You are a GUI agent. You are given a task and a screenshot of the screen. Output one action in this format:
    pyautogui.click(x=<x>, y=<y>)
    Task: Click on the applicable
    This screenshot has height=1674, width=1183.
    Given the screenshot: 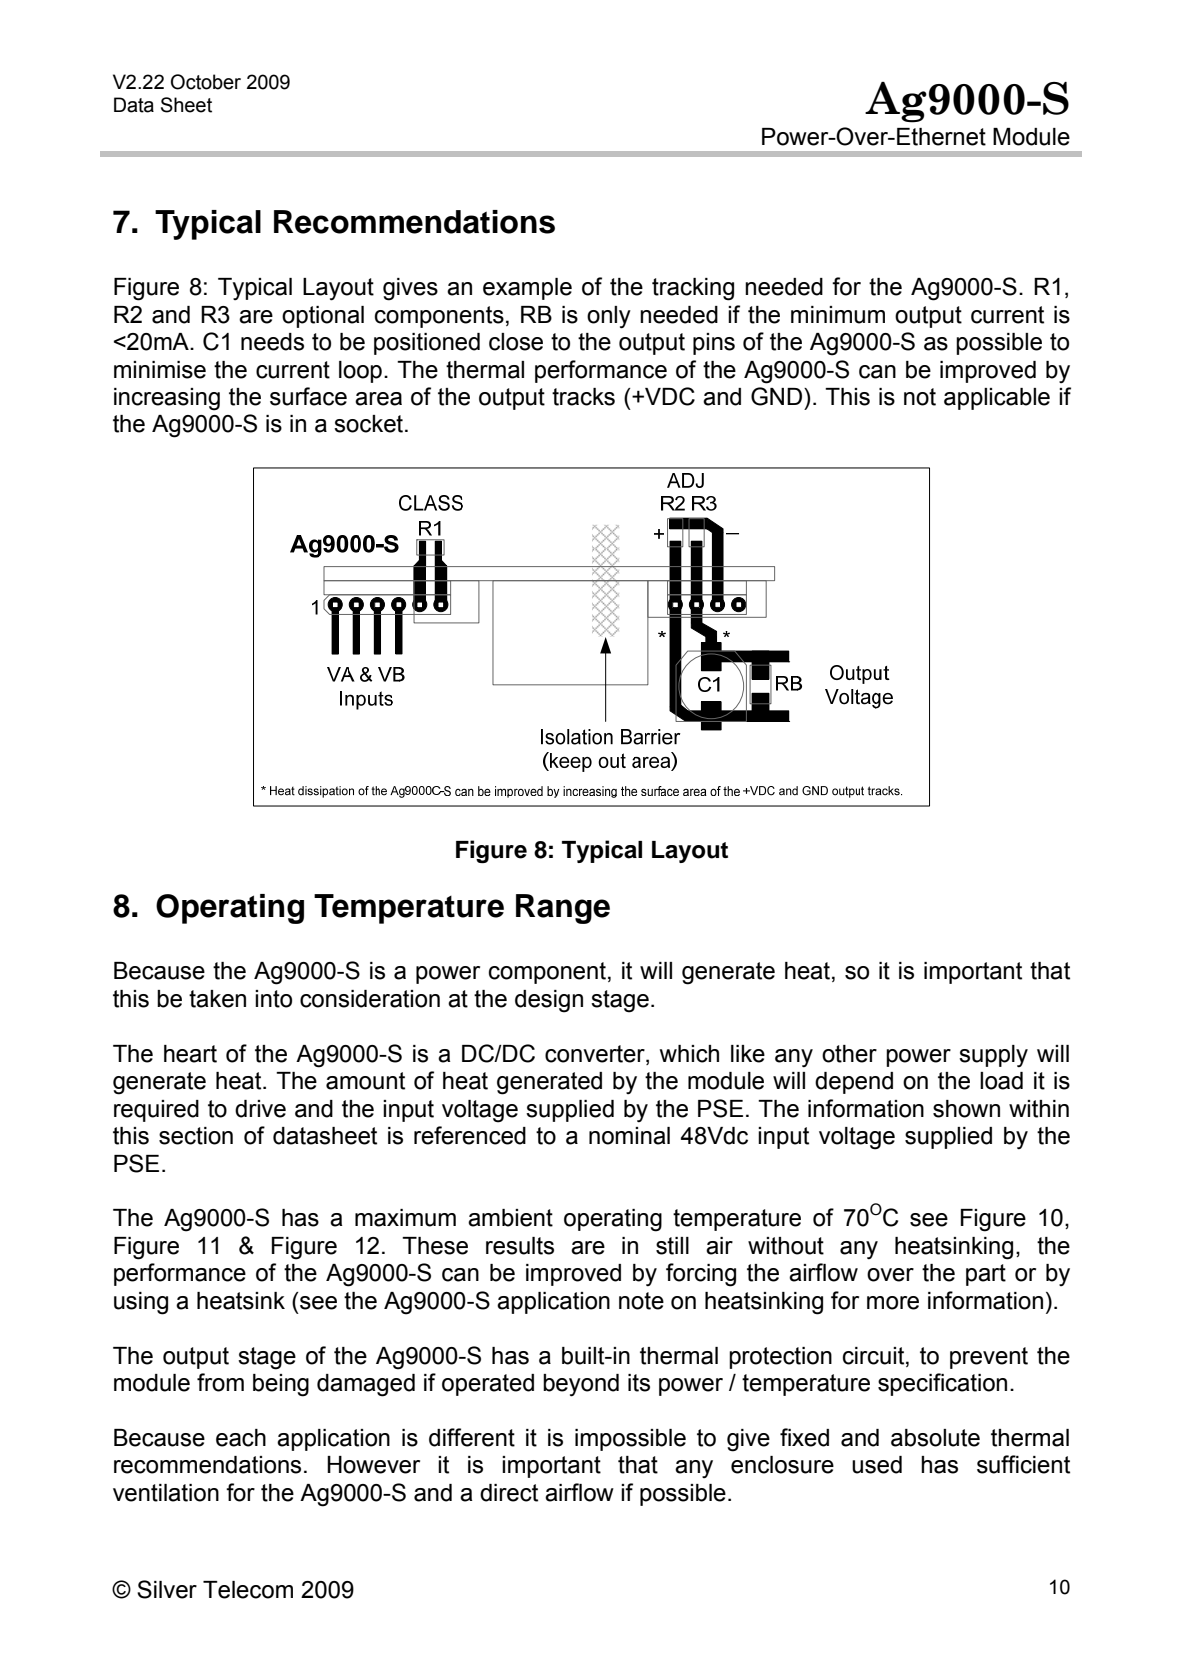 What is the action you would take?
    pyautogui.click(x=997, y=399)
